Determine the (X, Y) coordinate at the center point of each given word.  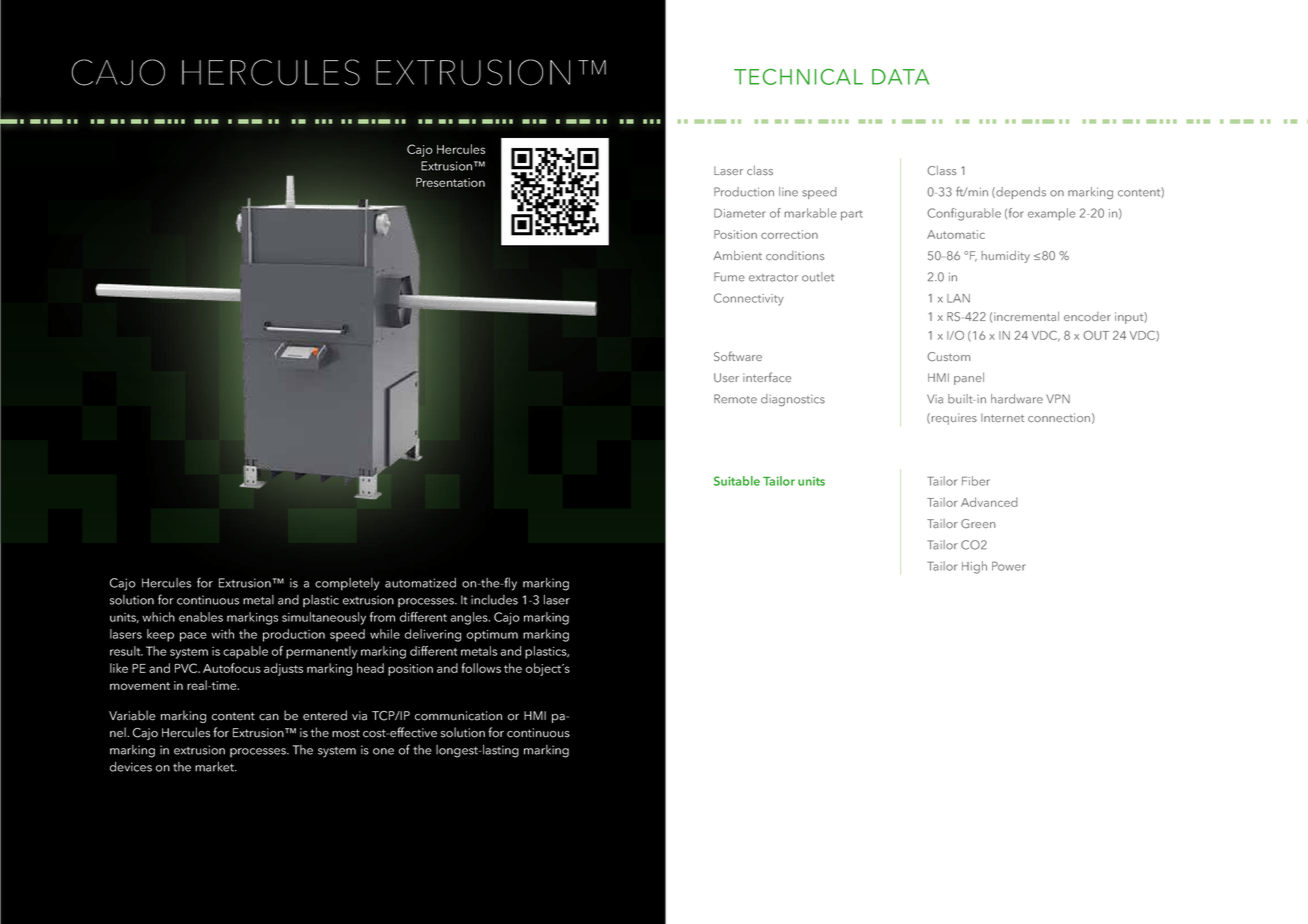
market (215, 767)
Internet (1002, 417)
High (974, 567)
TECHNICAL (798, 77)
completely (347, 584)
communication (458, 716)
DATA (900, 77)
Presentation (450, 182)
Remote (735, 399)
